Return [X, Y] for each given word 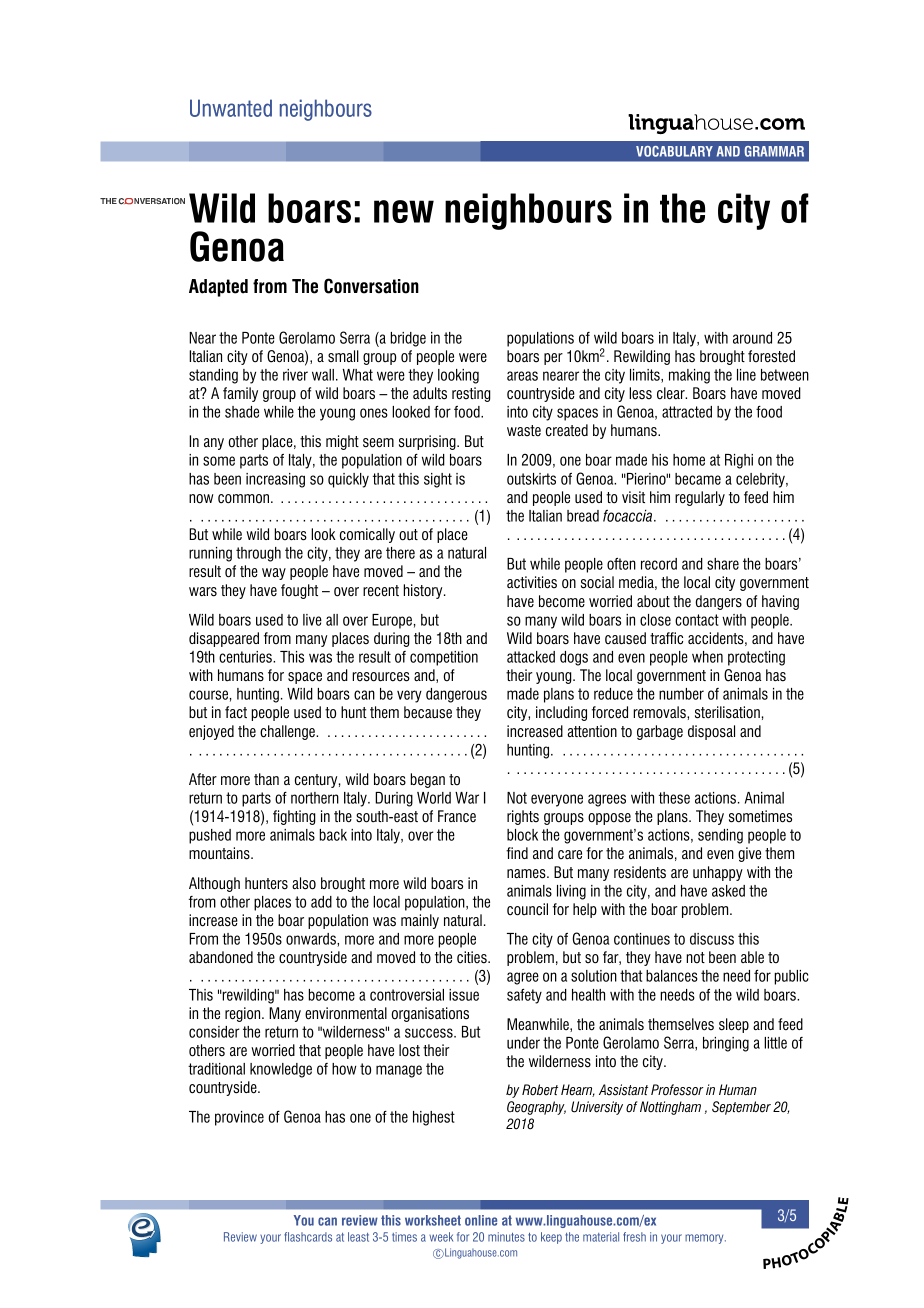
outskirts [531, 479]
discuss [712, 939]
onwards [312, 940]
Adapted [218, 288]
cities [473, 957]
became [698, 479]
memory [705, 1239]
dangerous [456, 695]
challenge [288, 732]
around [752, 338]
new [404, 211]
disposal [711, 732]
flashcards [308, 1237]
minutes [506, 1237]
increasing [275, 480]
